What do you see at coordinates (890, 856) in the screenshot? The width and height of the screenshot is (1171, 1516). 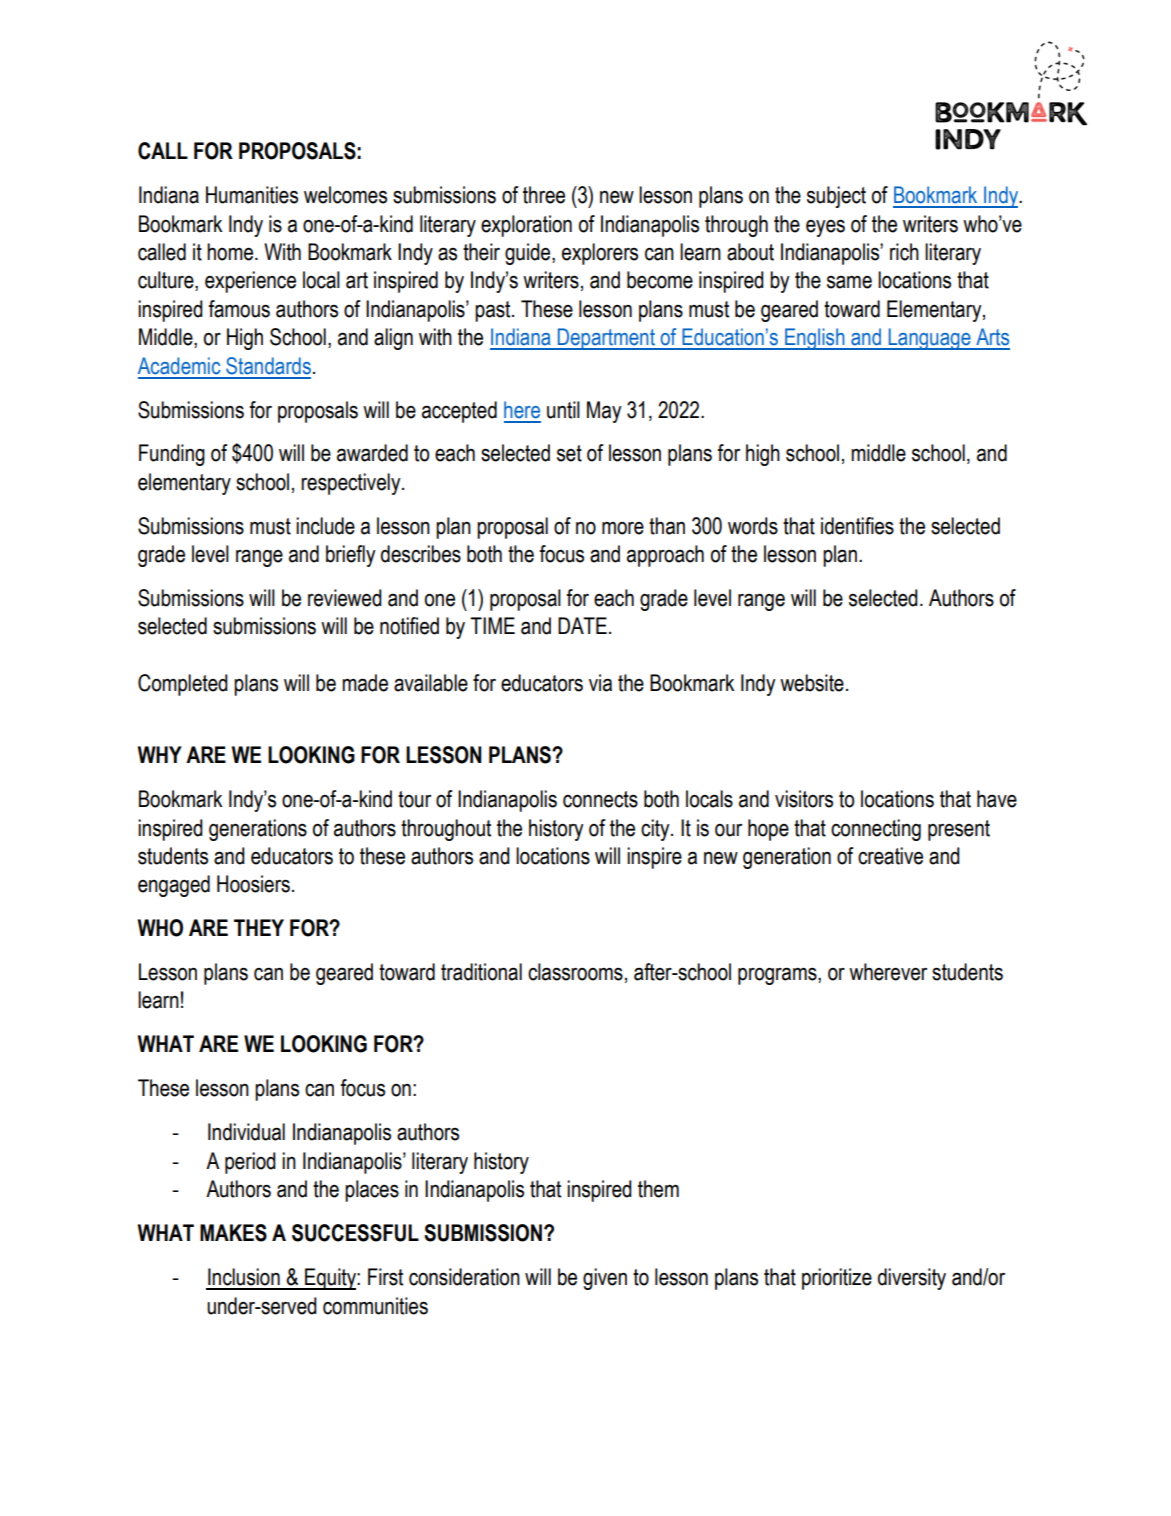 I see `creative` at bounding box center [890, 856].
